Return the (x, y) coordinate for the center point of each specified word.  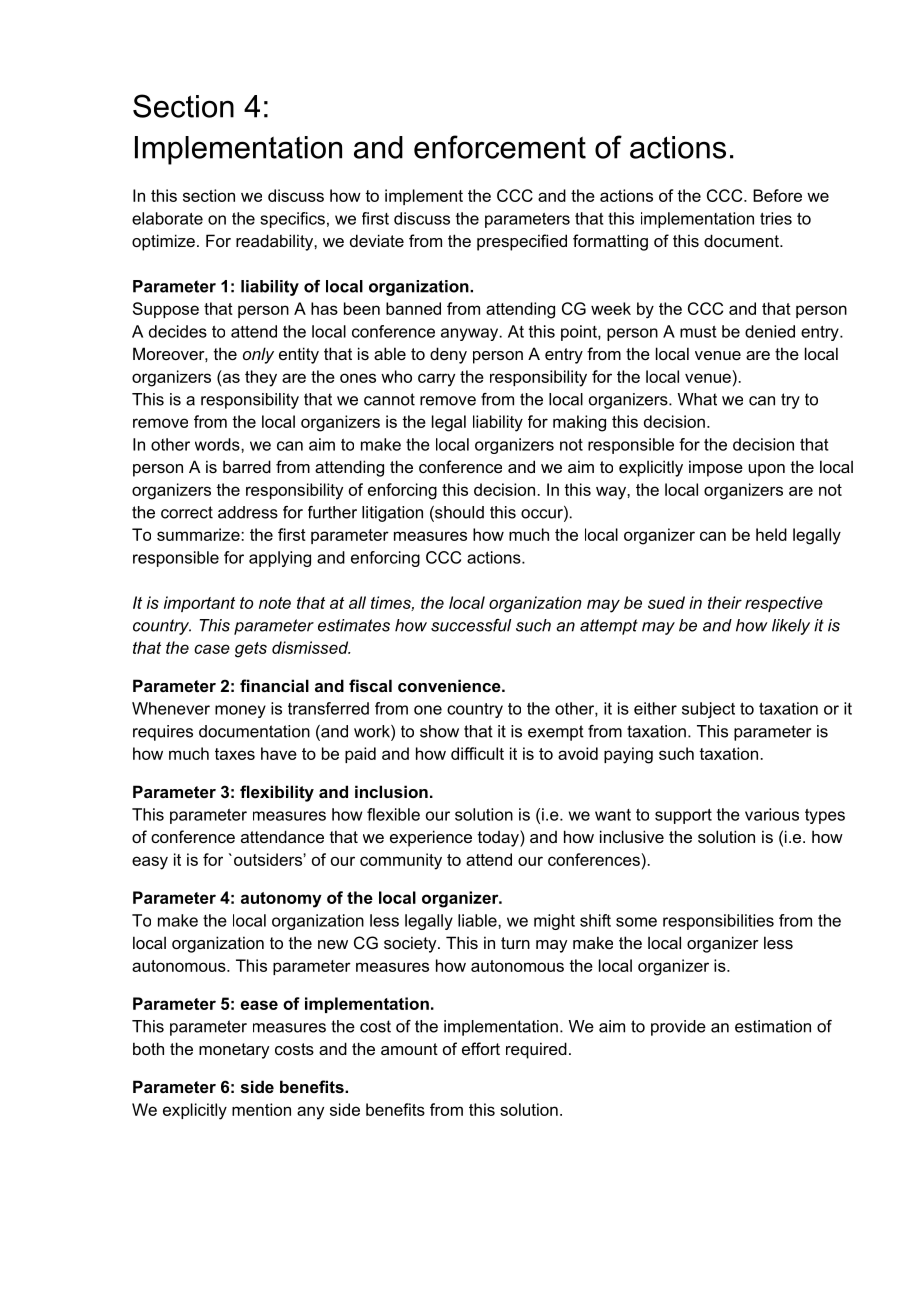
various (772, 814)
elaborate (167, 218)
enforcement (500, 147)
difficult (477, 753)
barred (247, 466)
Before (777, 195)
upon (767, 470)
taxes (235, 754)
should (458, 513)
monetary (234, 1051)
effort (481, 1048)
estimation (773, 1026)
